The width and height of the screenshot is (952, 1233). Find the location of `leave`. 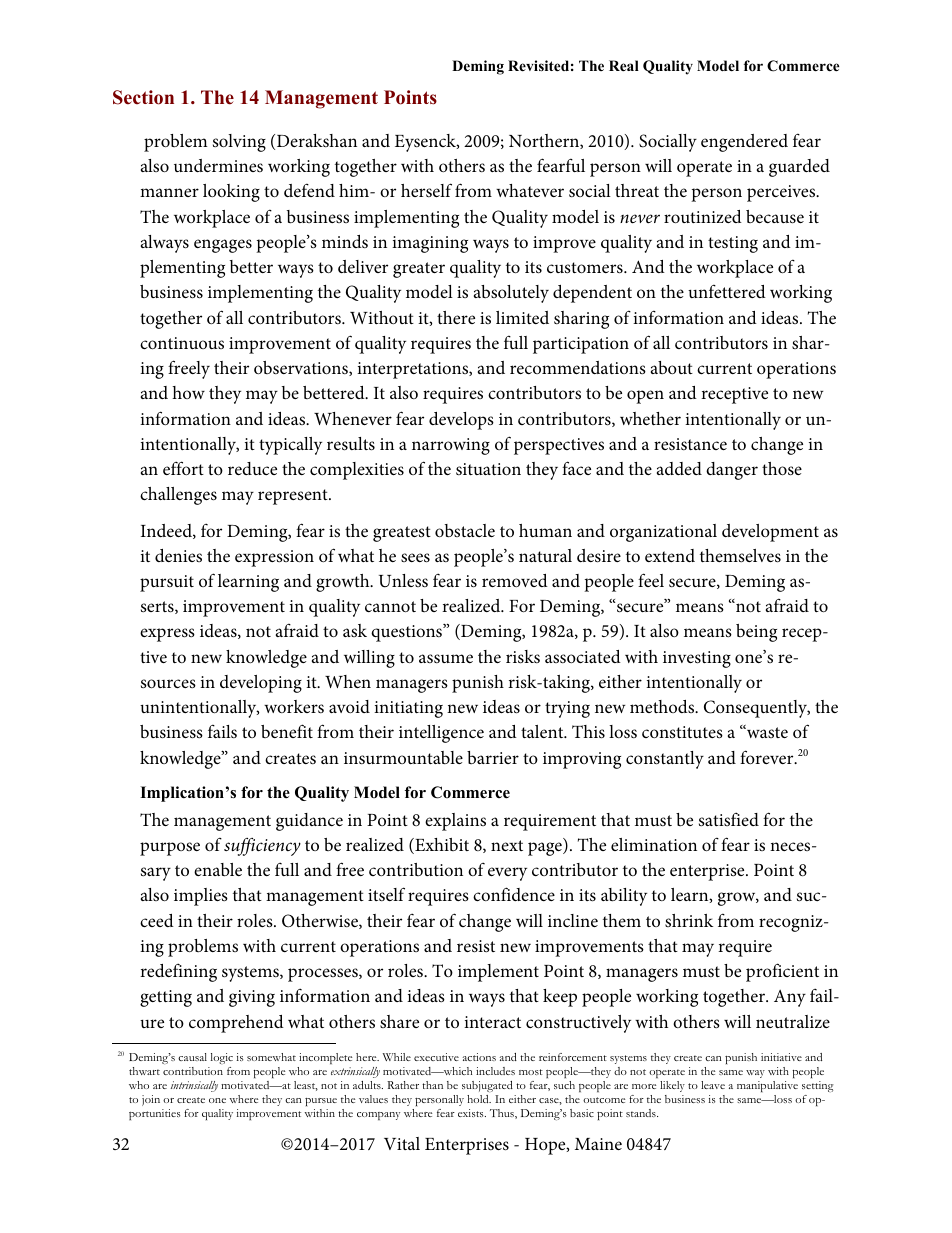

leave is located at coordinates (713, 1085).
